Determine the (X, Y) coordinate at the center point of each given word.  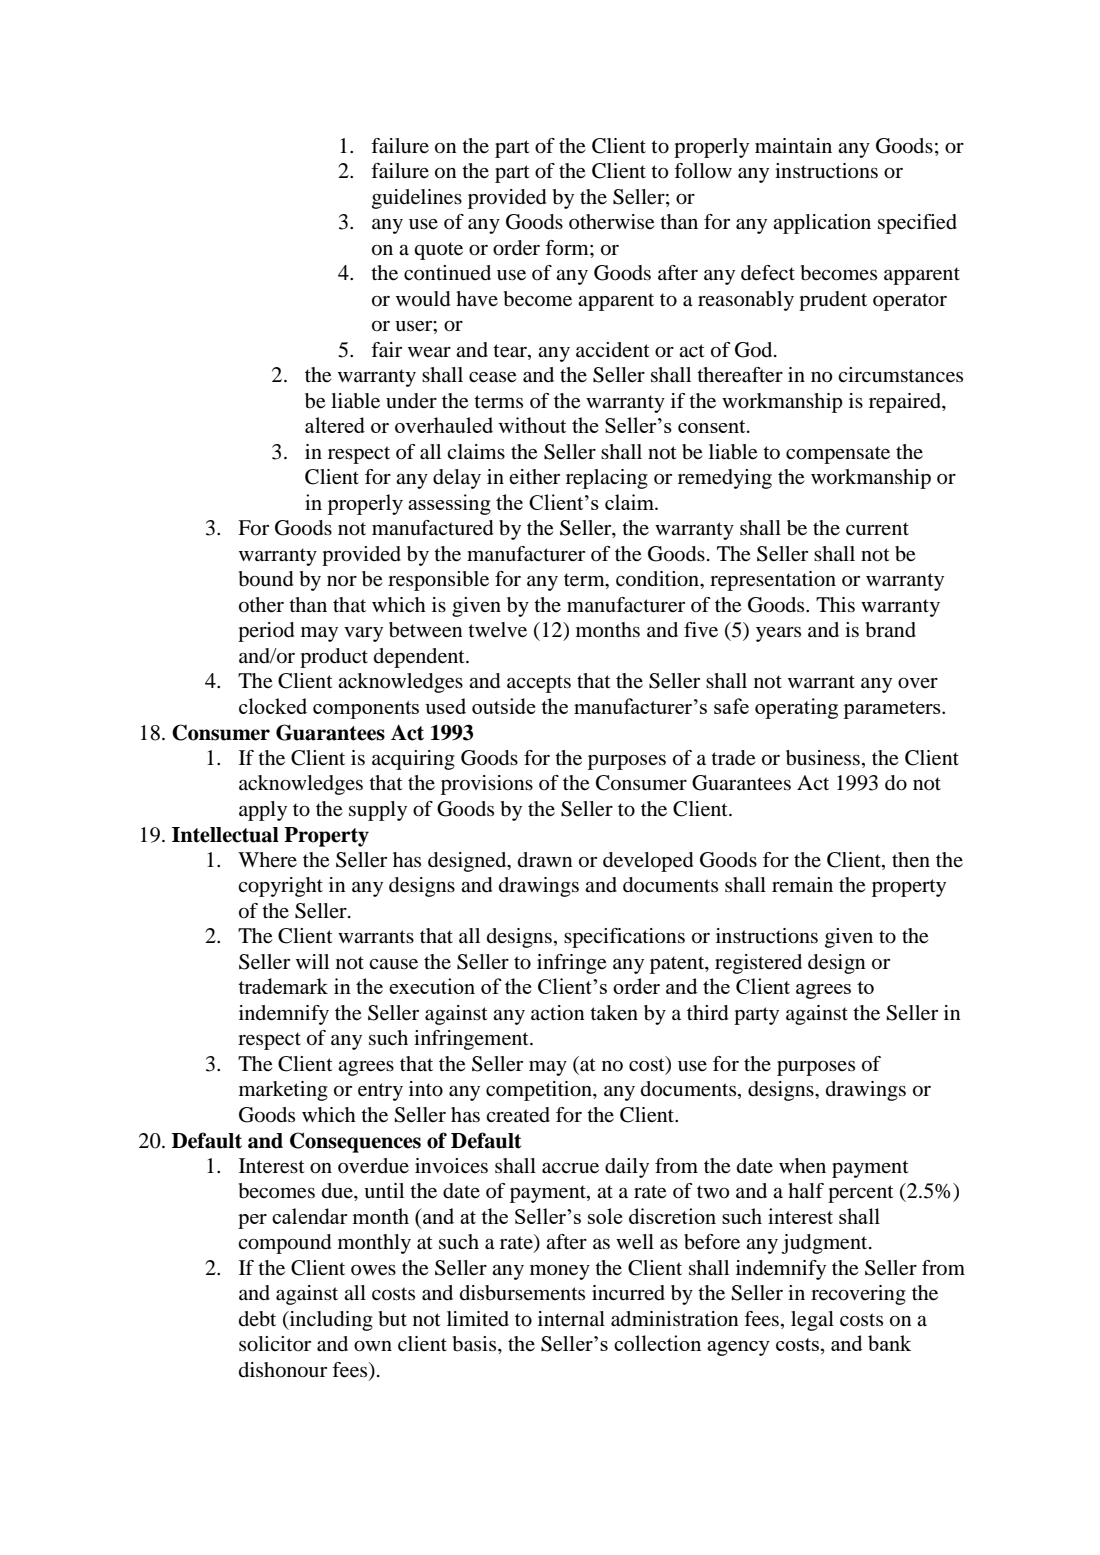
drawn (545, 859)
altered (335, 425)
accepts (539, 684)
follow (703, 171)
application (822, 224)
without (532, 425)
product (334, 658)
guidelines (417, 199)
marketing (283, 1091)
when (802, 1166)
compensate (838, 455)
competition (540, 1091)
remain (802, 884)
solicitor (275, 1344)
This (835, 605)
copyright (280, 887)
